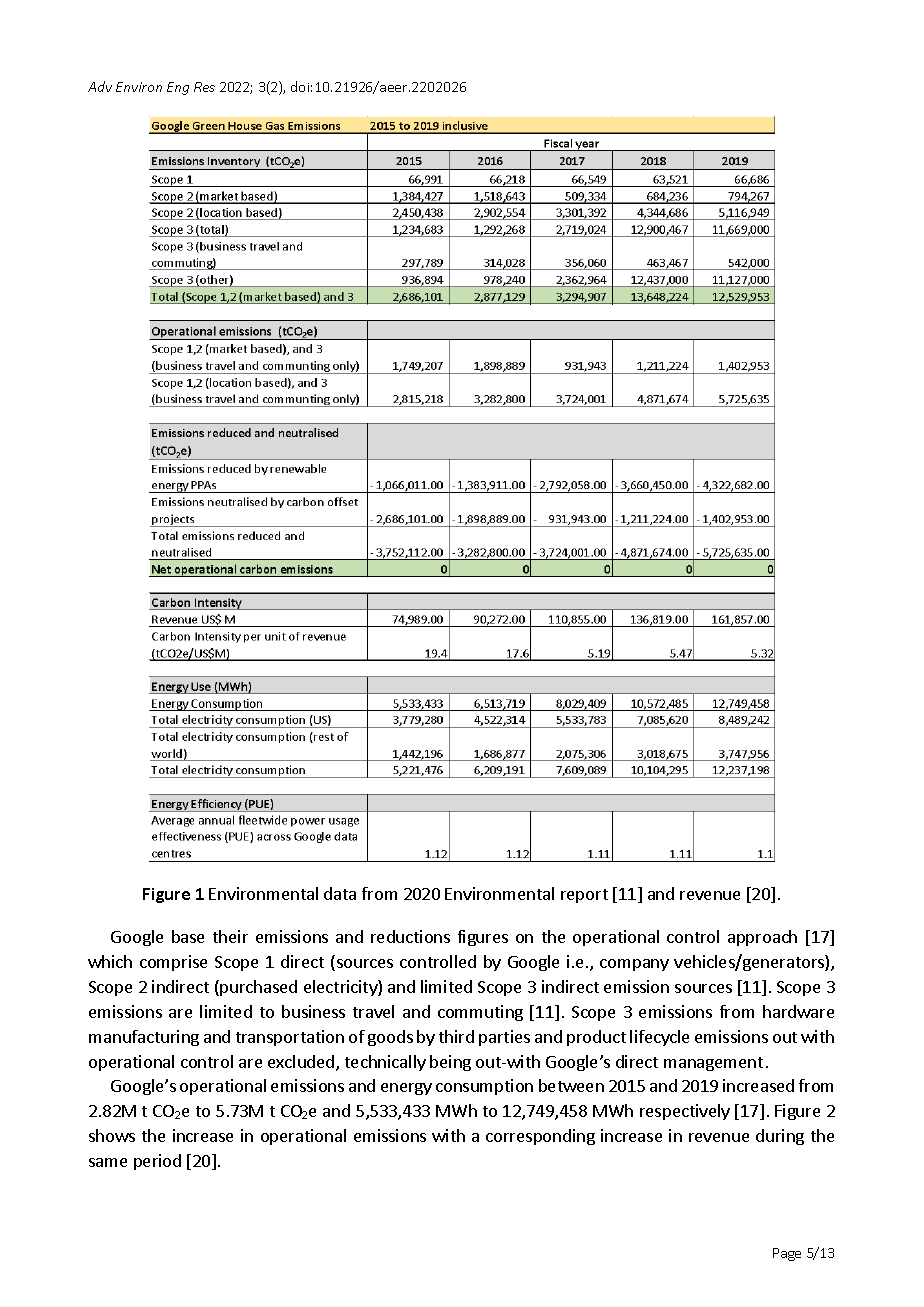 Image resolution: width=924 pixels, height=1307 pixels. What do you see at coordinates (634, 965) in the screenshot?
I see `company` at bounding box center [634, 965].
